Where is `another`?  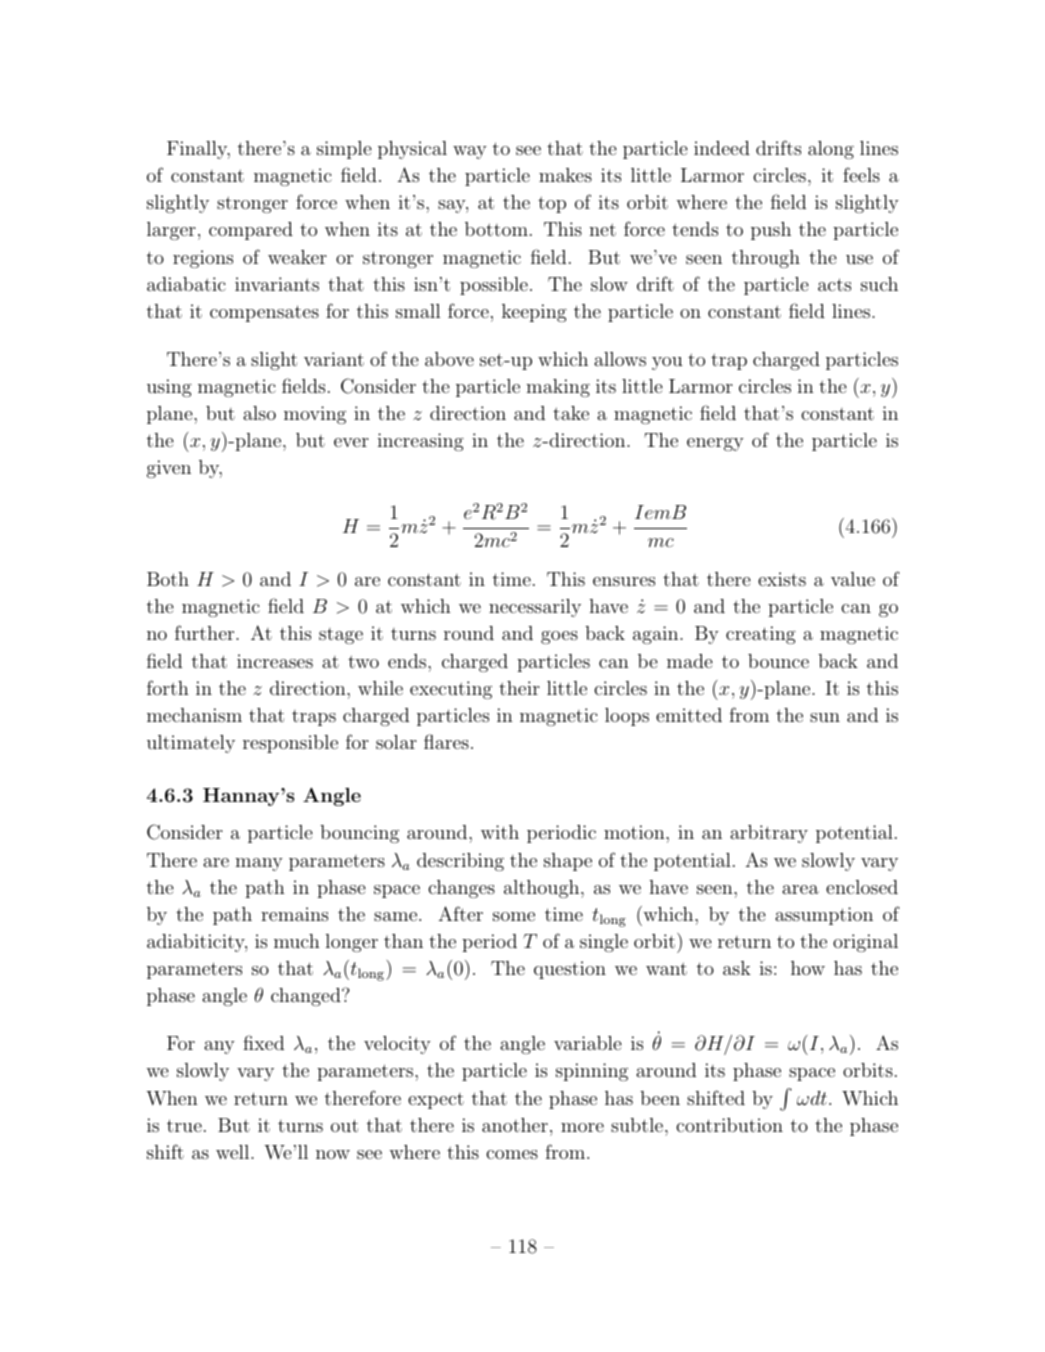
another is located at coordinates (515, 1125).
